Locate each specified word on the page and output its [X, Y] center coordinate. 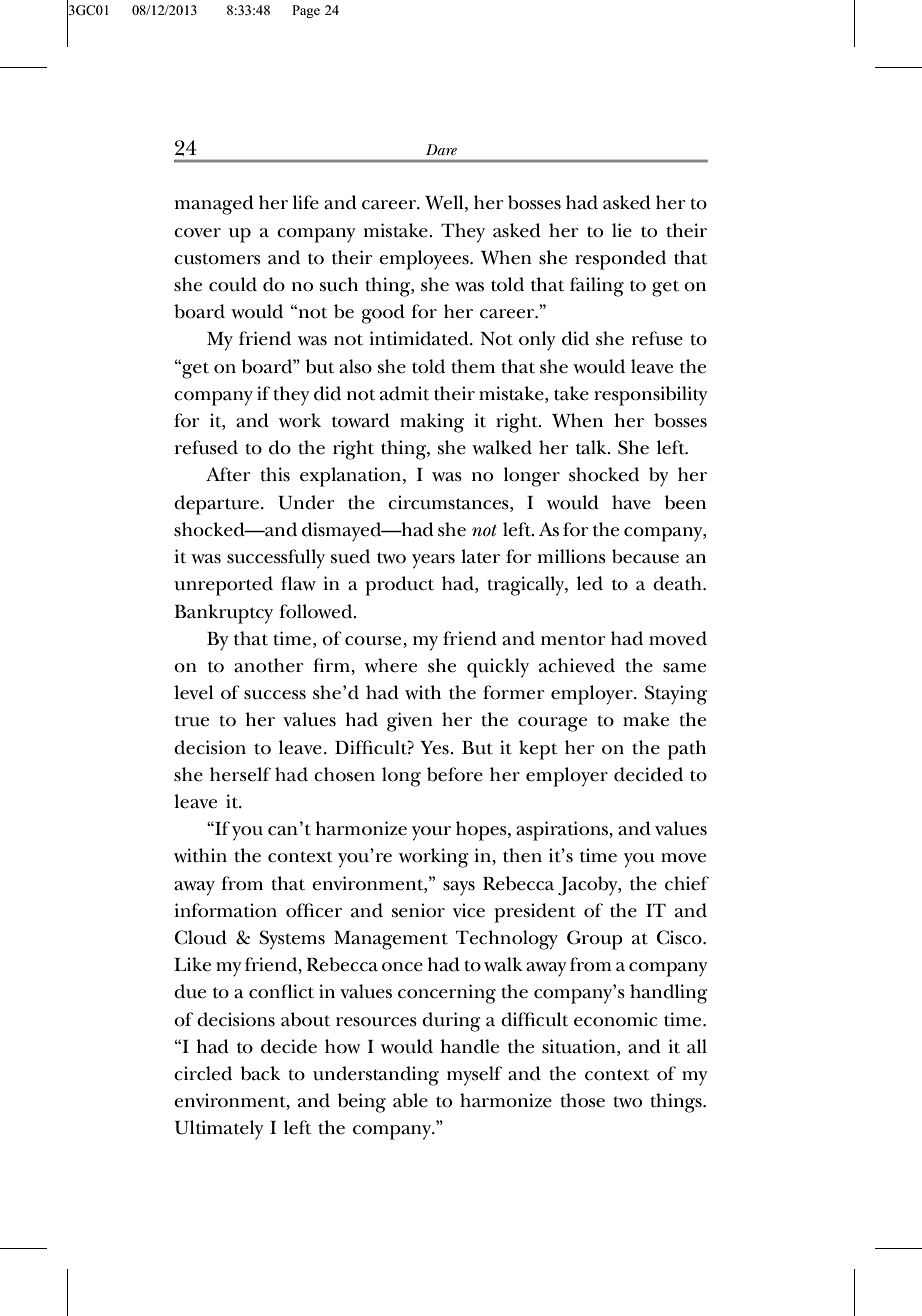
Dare [441, 149]
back [261, 1073]
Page [306, 11]
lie [622, 230]
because [645, 556]
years [433, 561]
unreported [223, 586]
